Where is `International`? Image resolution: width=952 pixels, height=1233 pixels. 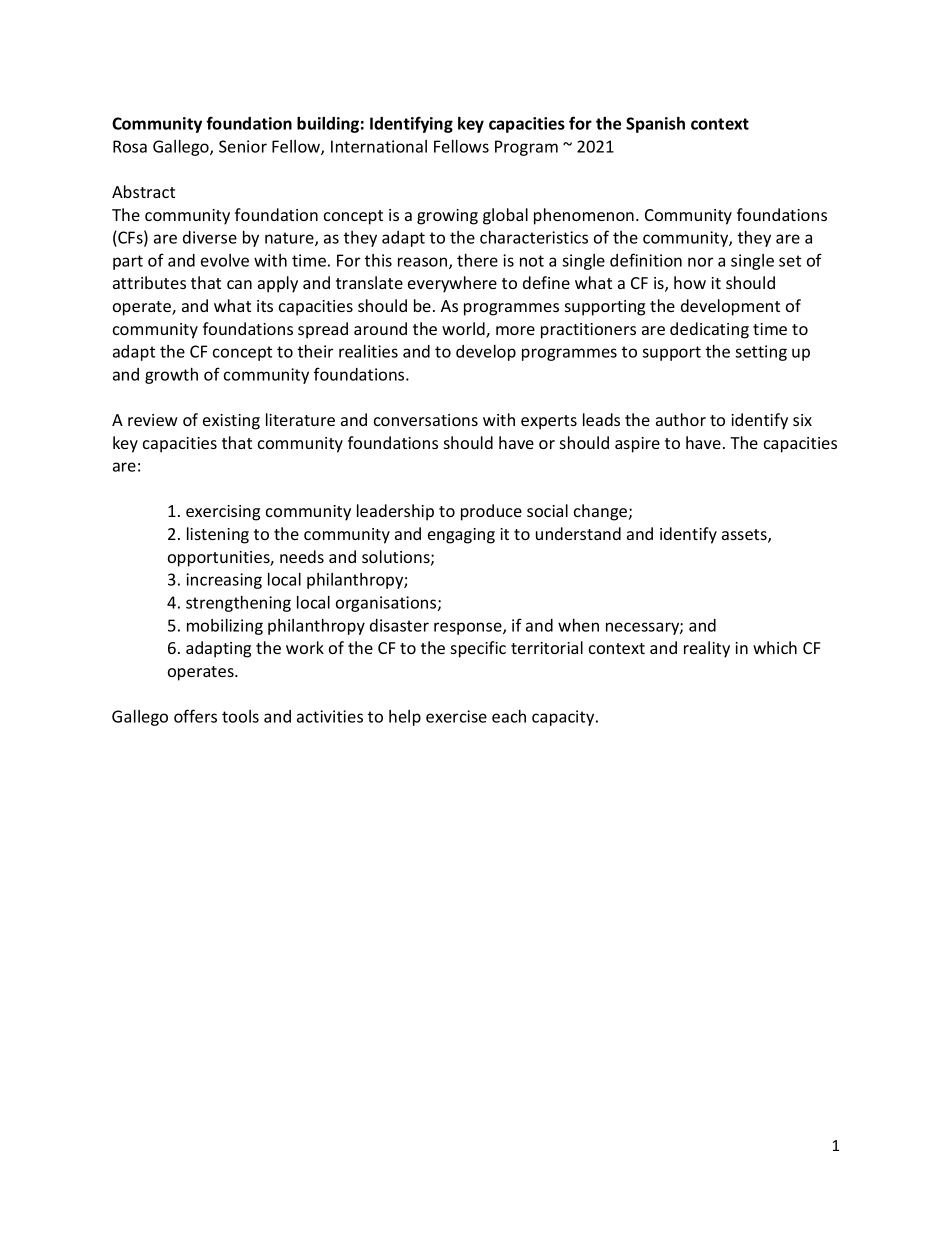
International is located at coordinates (379, 146).
